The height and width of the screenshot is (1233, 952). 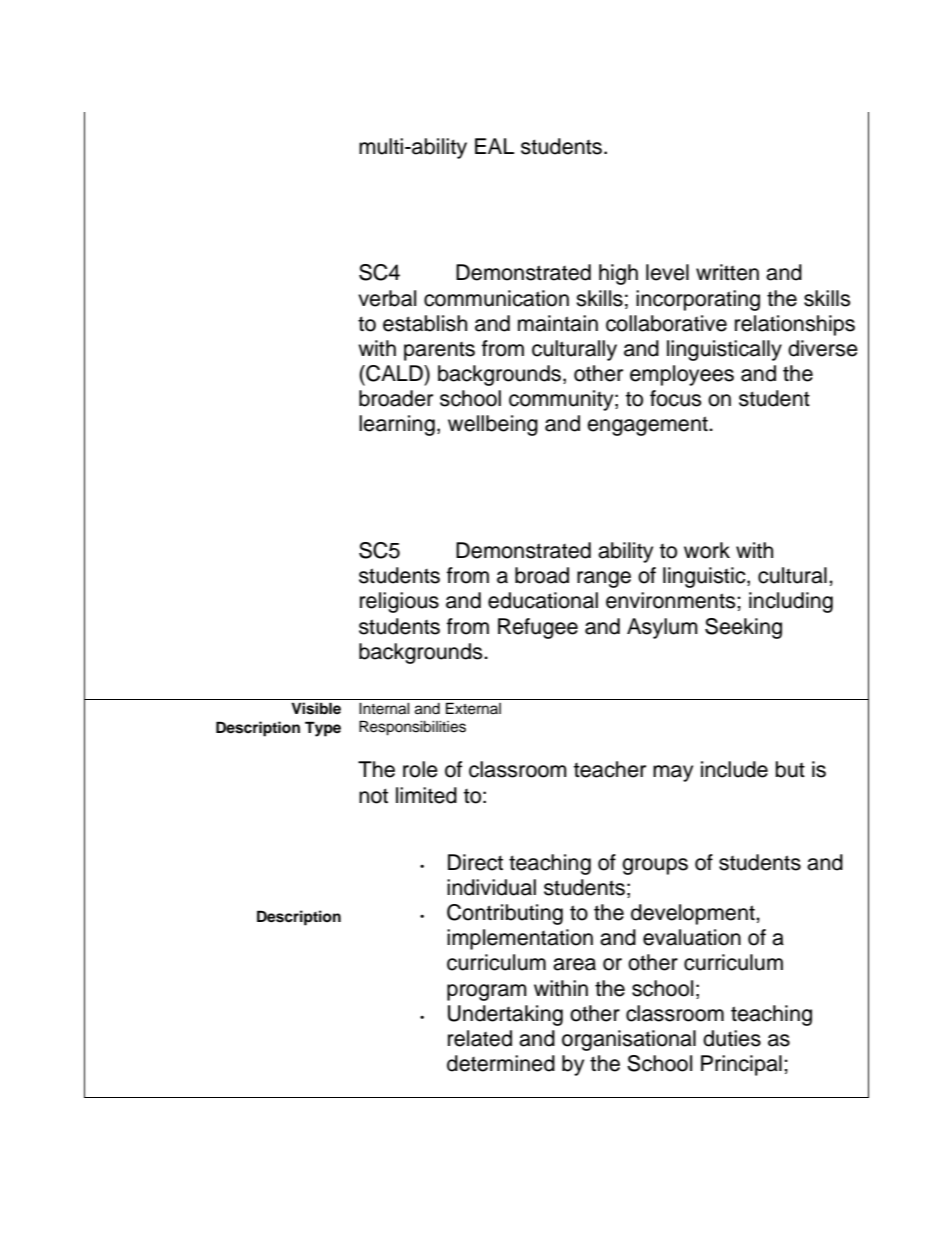 I want to click on learning, so click(x=397, y=425).
